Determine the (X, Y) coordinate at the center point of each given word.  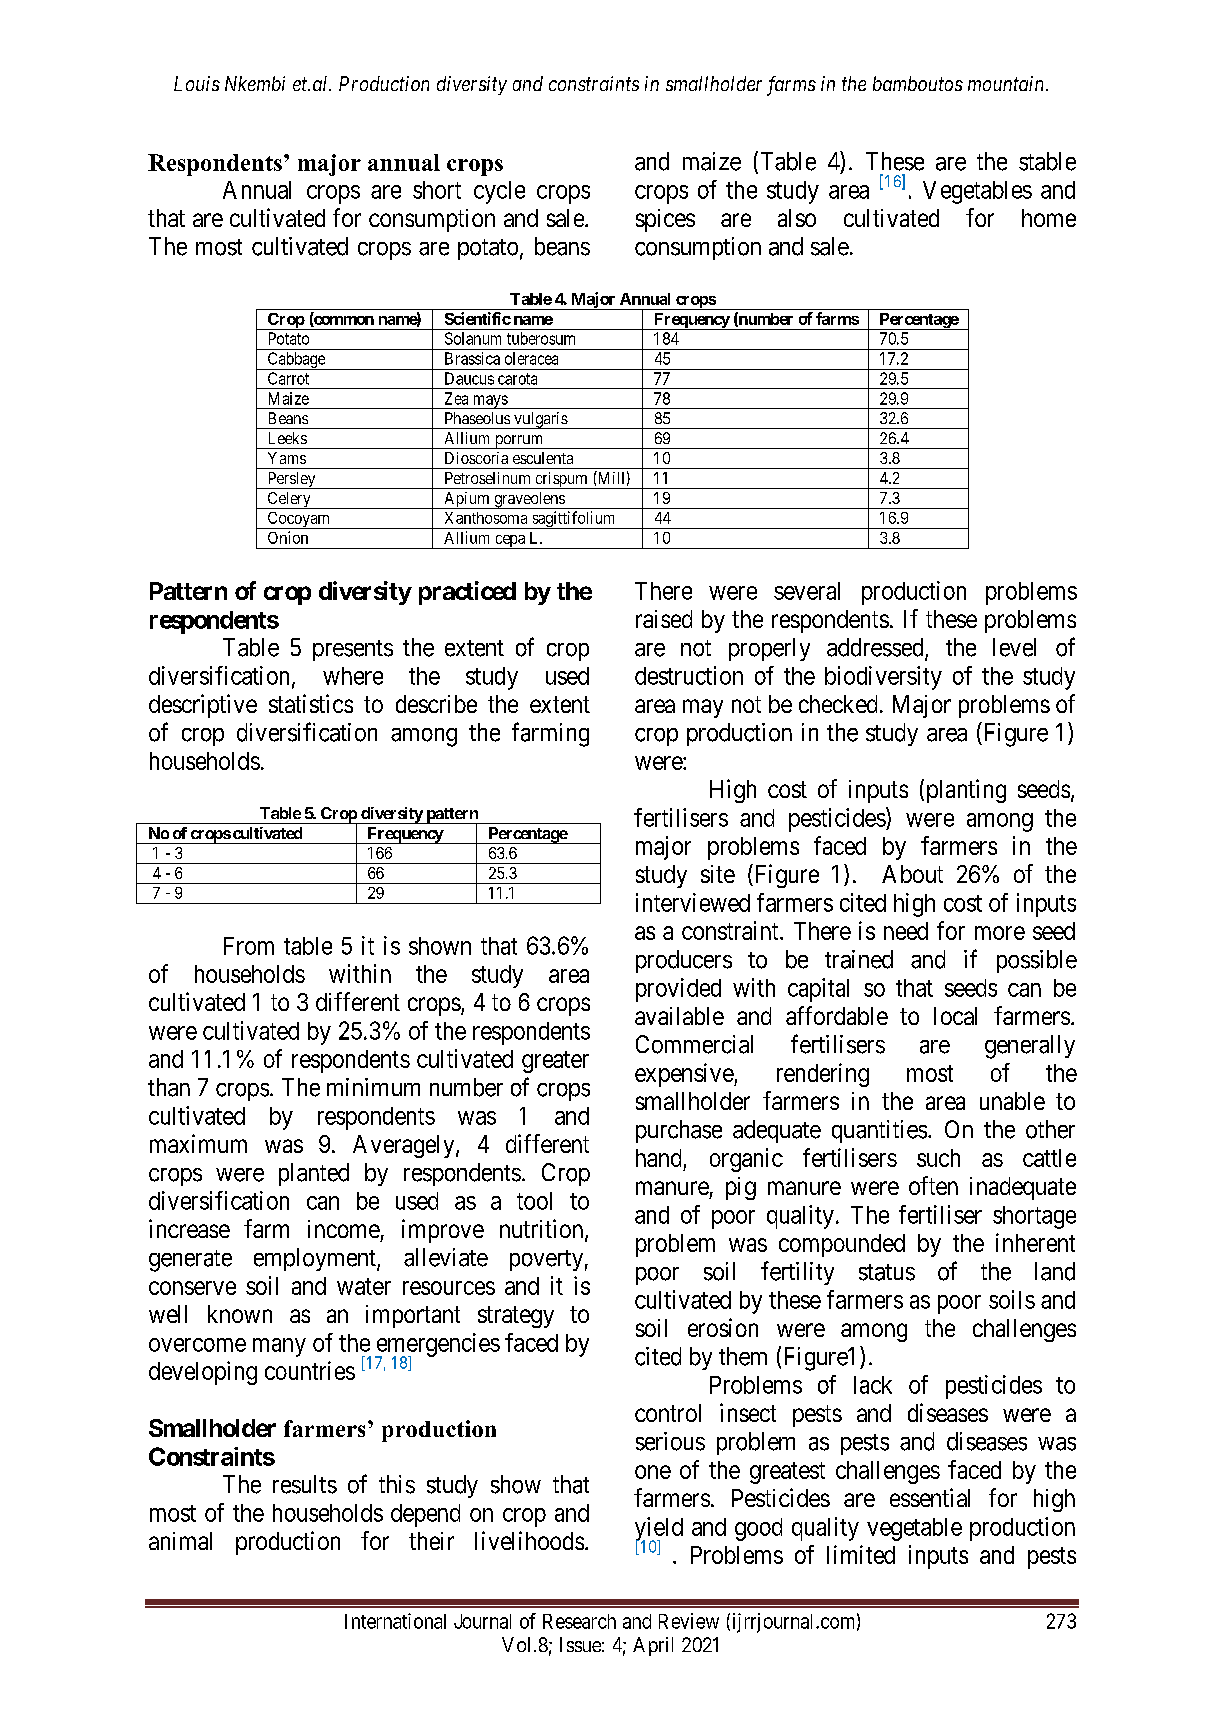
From (249, 946)
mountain (1007, 83)
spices (665, 220)
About (912, 874)
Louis (197, 83)
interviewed (693, 902)
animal (180, 1541)
